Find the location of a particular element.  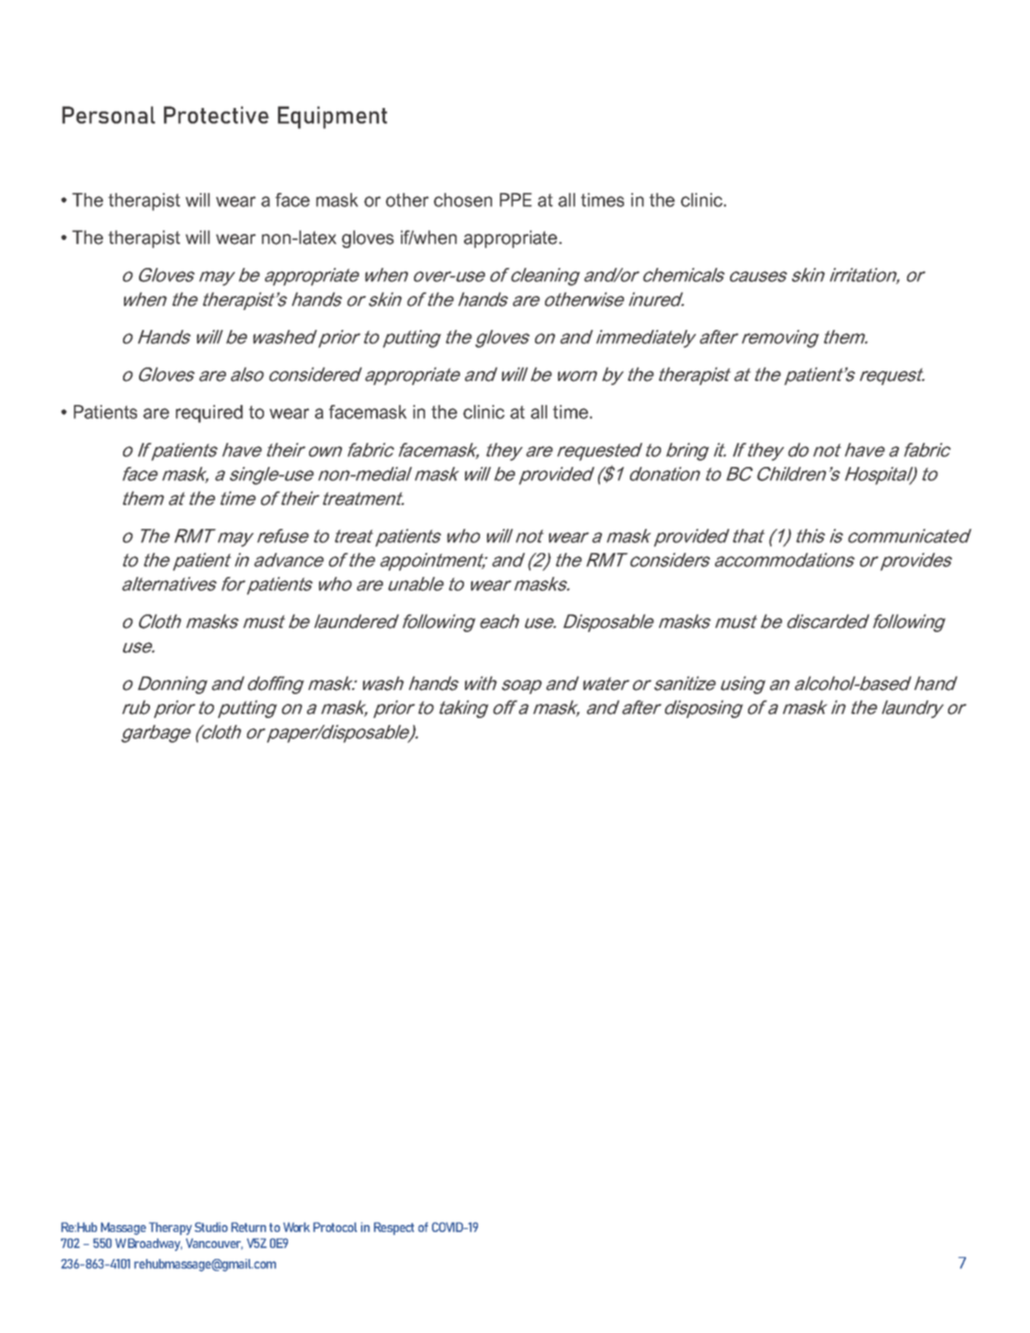

Respect is located at coordinates (394, 1228).
